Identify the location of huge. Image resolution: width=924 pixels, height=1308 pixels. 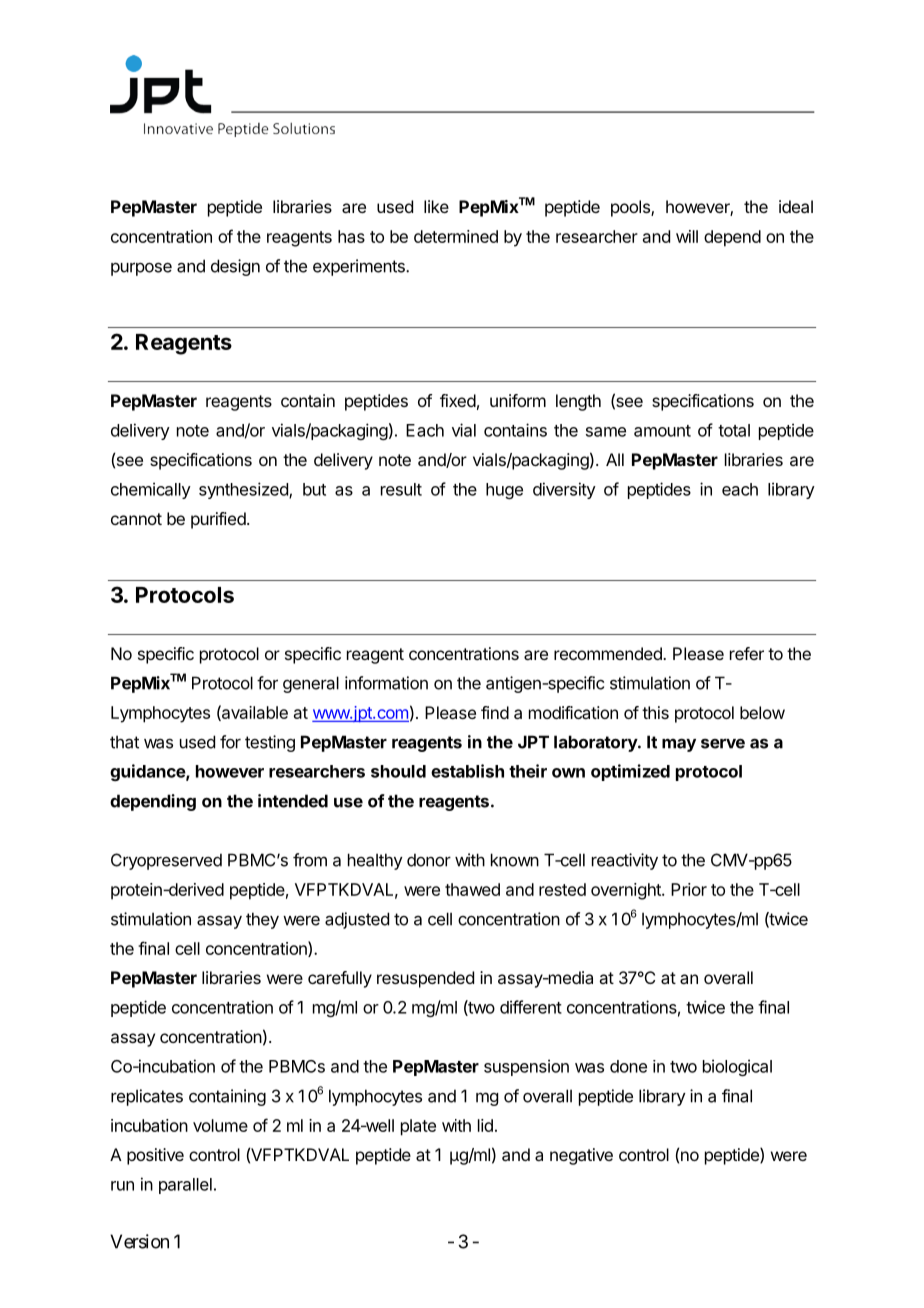
(504, 491).
